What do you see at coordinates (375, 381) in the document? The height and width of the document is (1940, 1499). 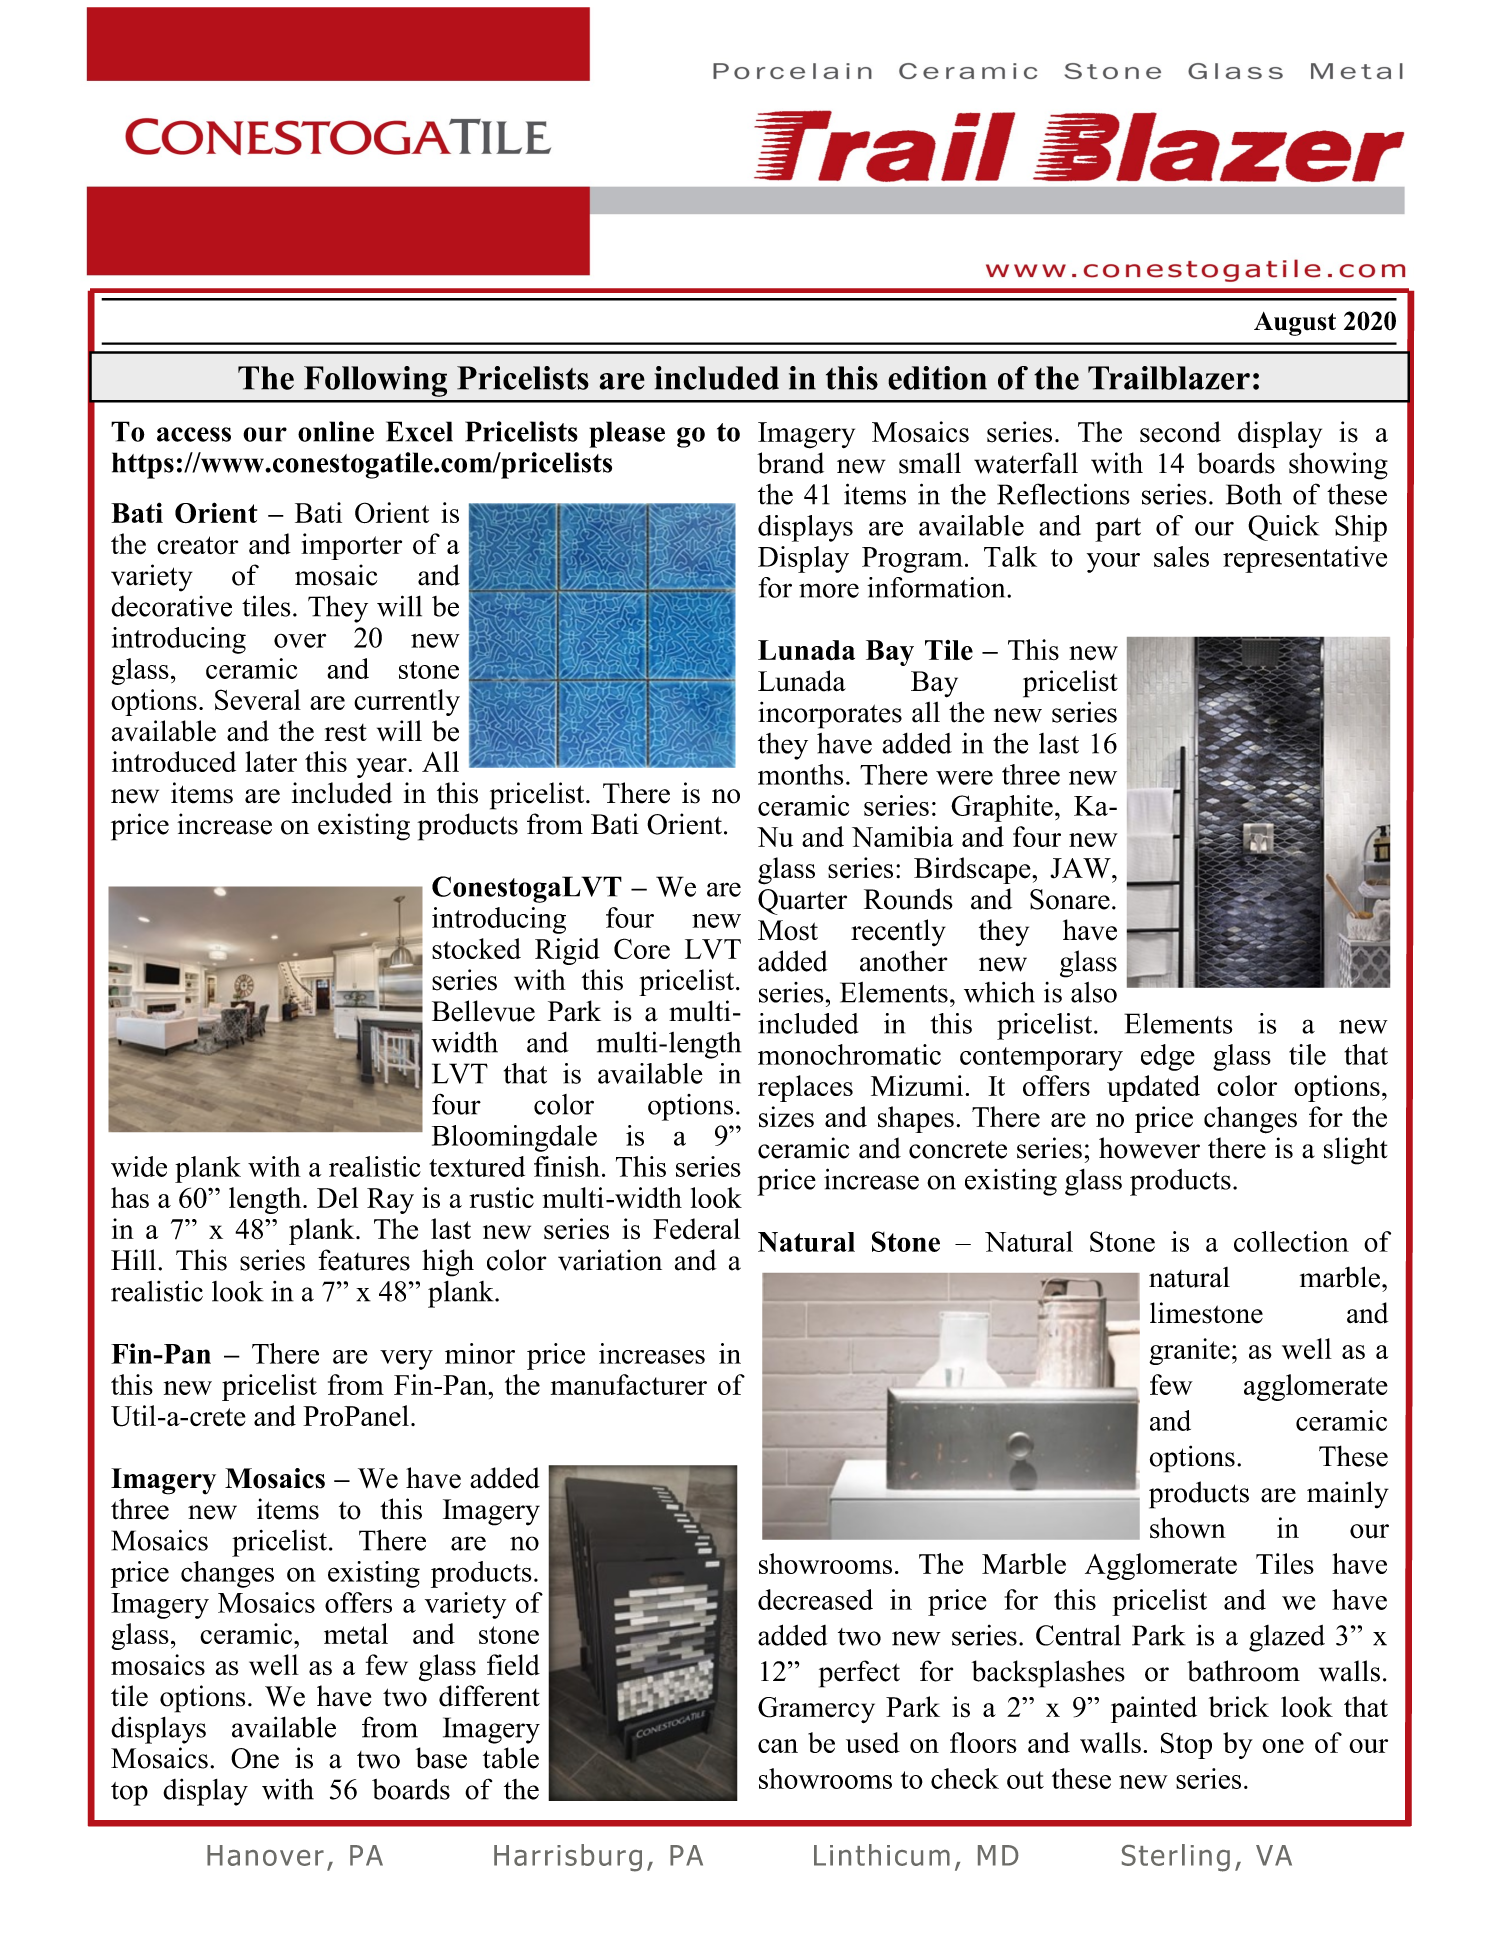 I see `Following` at bounding box center [375, 381].
